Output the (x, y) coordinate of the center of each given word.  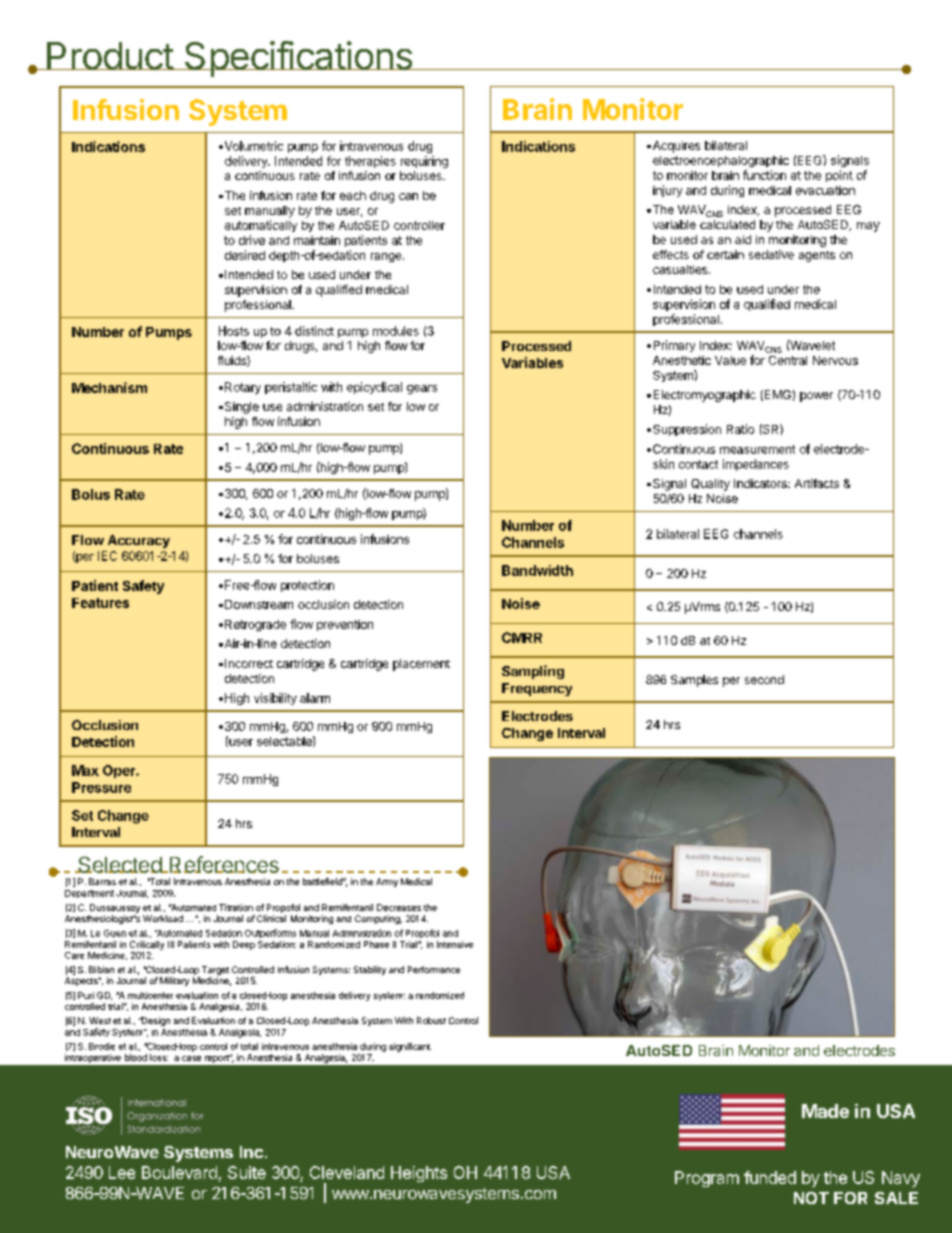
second (764, 679)
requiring (424, 162)
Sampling (533, 672)
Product (109, 56)
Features (100, 603)
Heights (419, 1174)
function (764, 175)
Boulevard (179, 1172)
